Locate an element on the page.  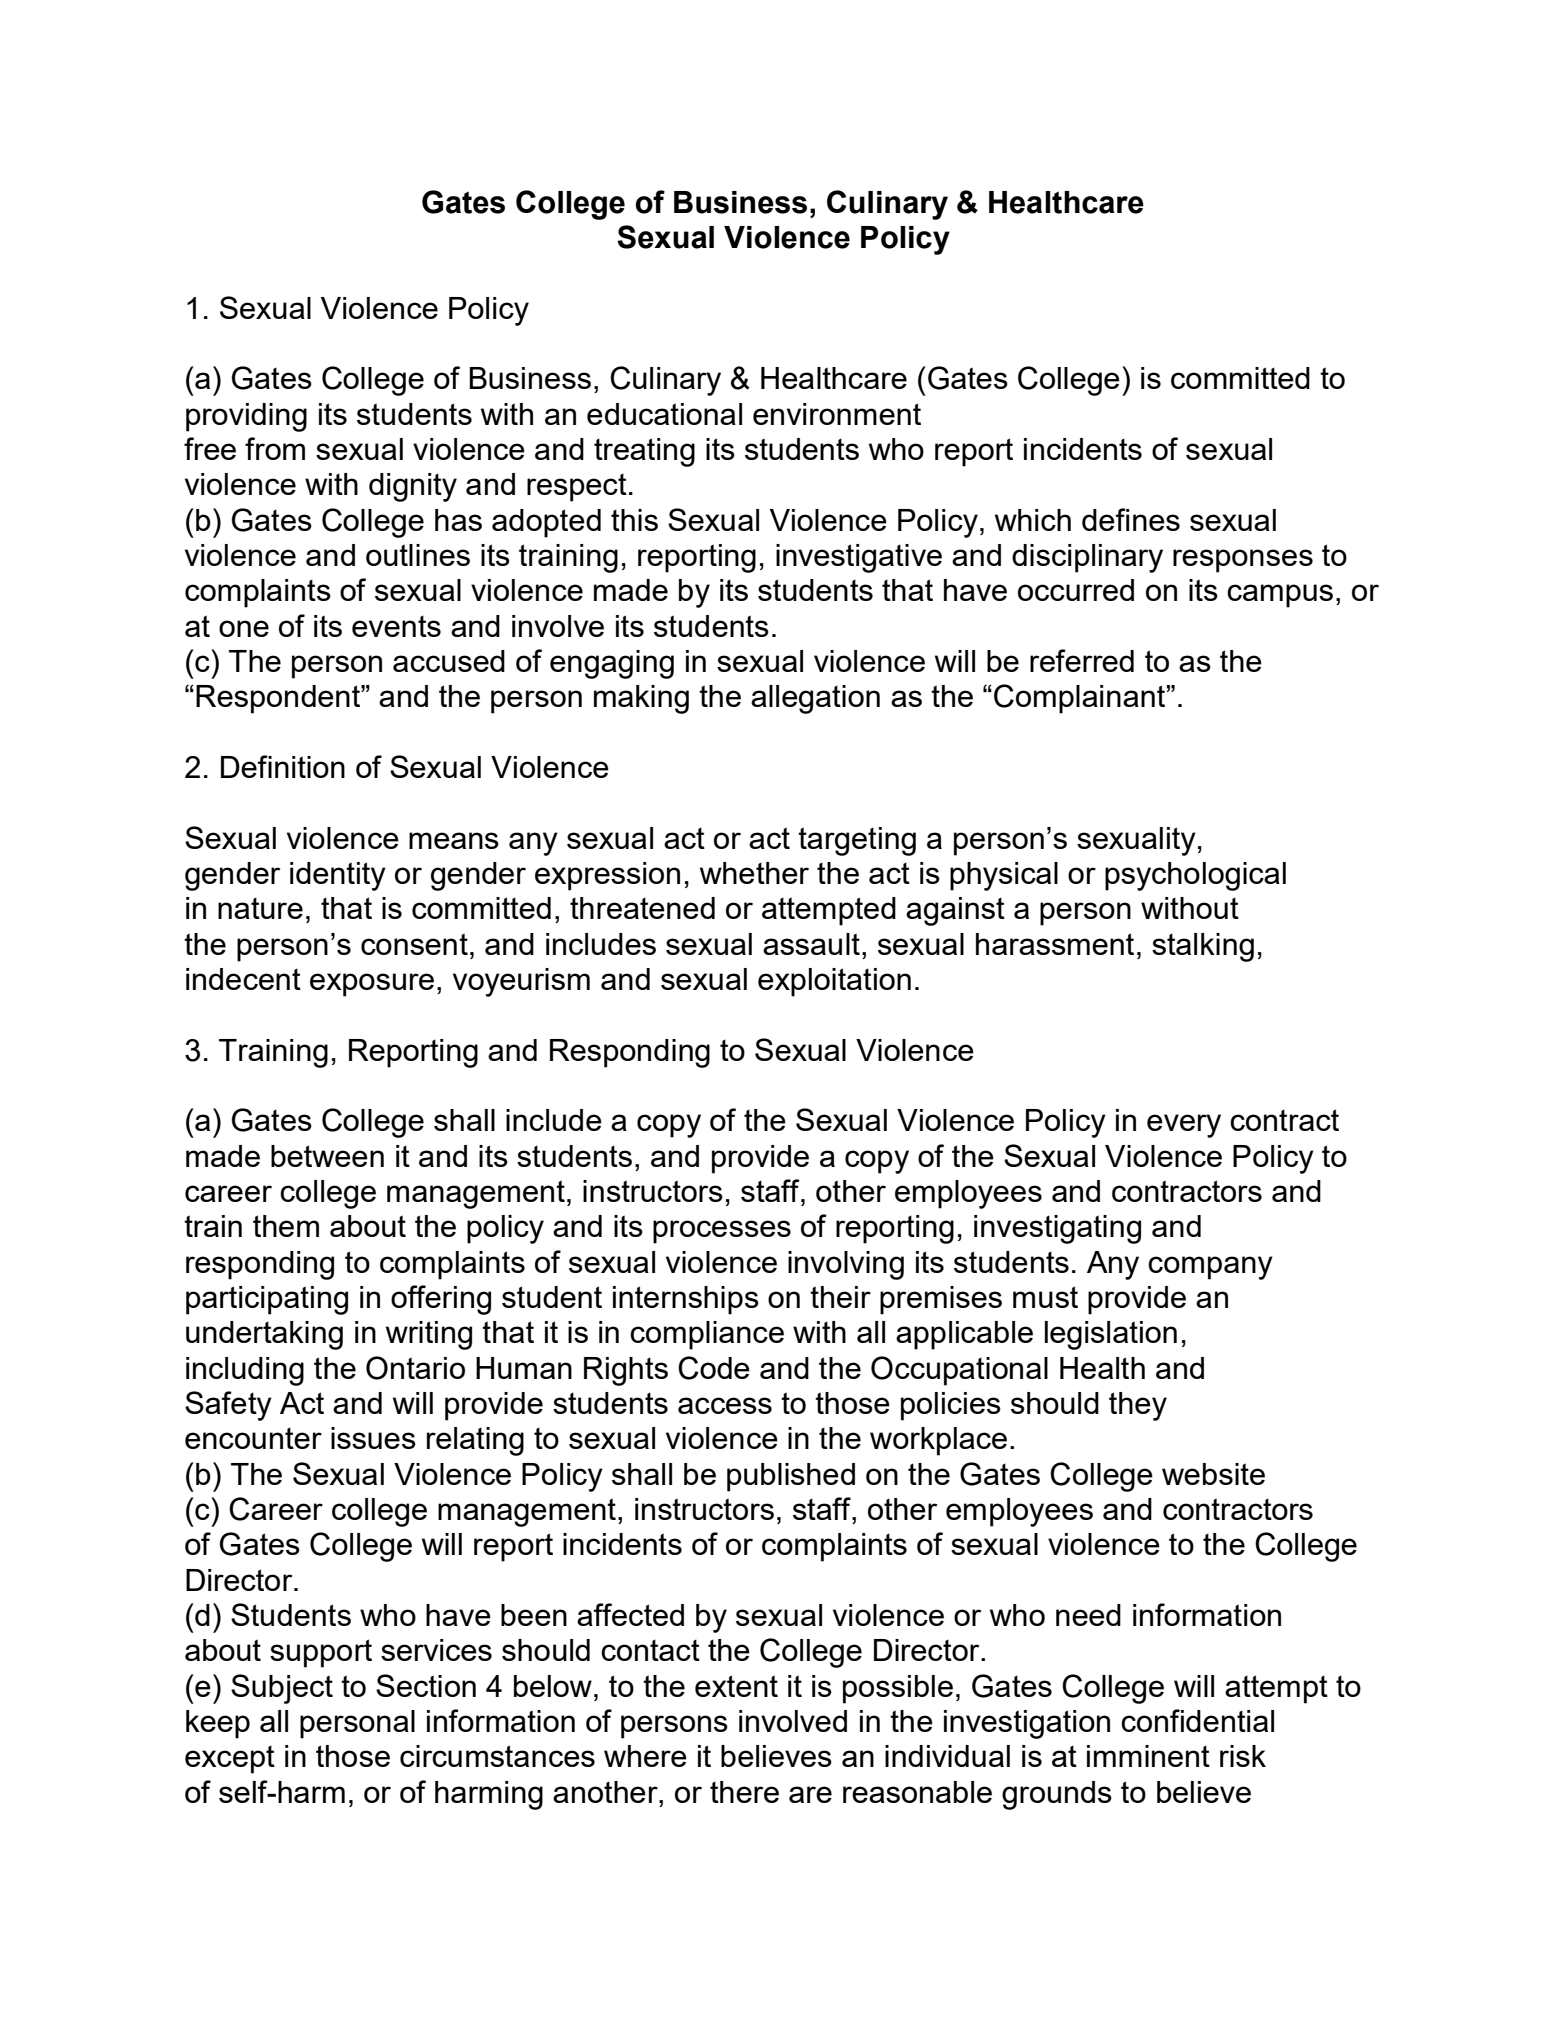
undertaking is located at coordinates (264, 1335).
